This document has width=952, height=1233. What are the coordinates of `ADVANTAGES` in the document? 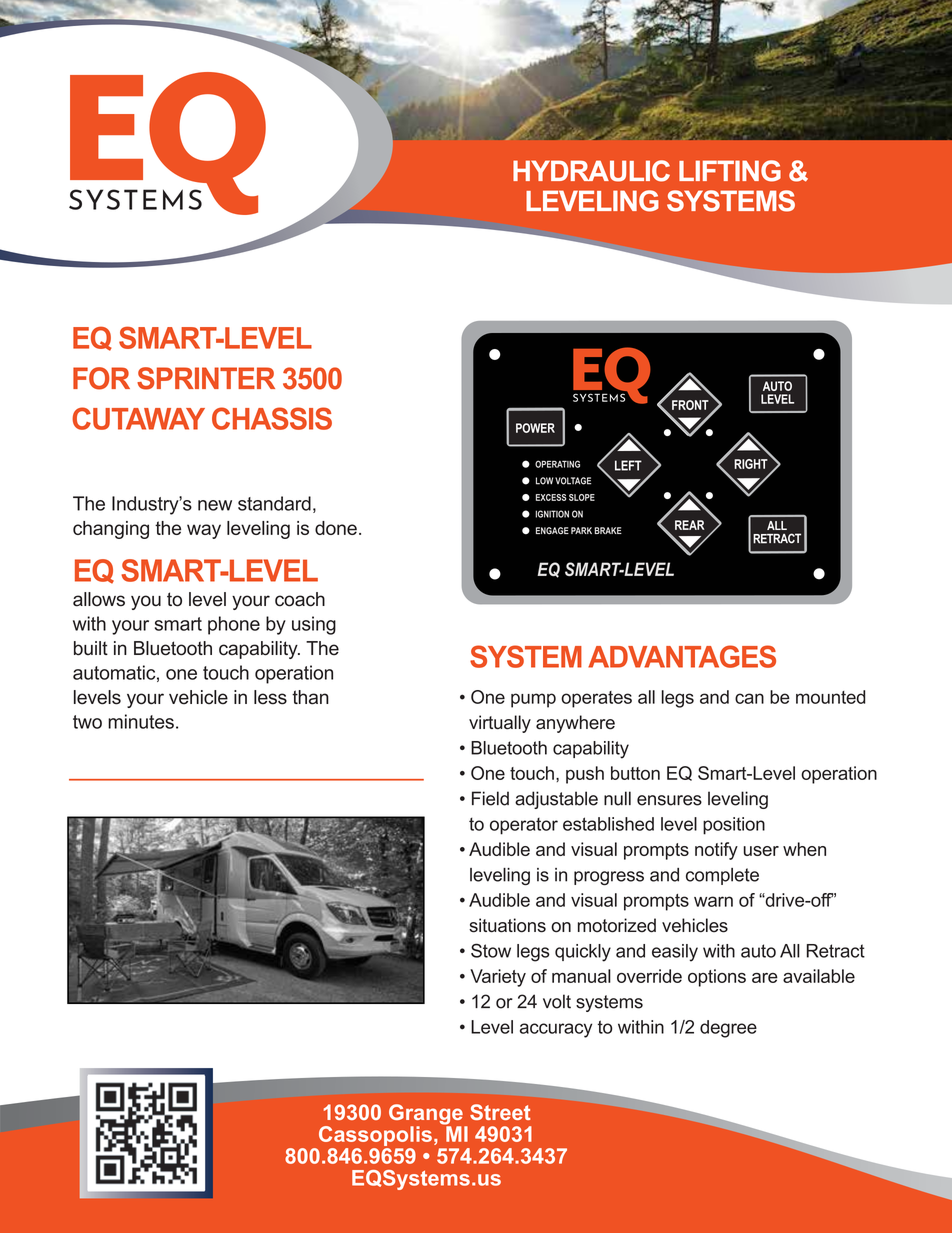 It's located at (682, 656).
